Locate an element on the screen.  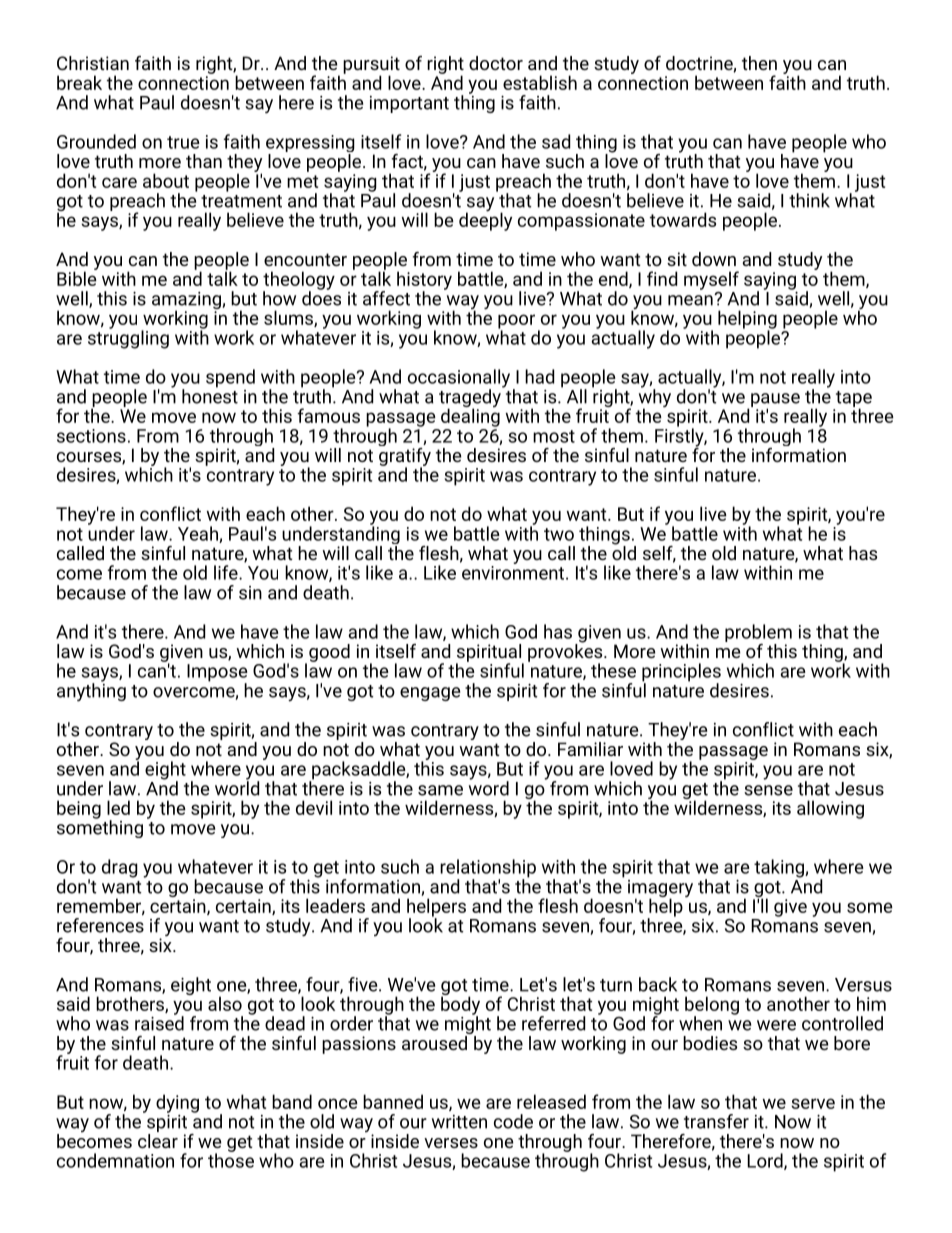
provokes is located at coordinates (566, 652).
